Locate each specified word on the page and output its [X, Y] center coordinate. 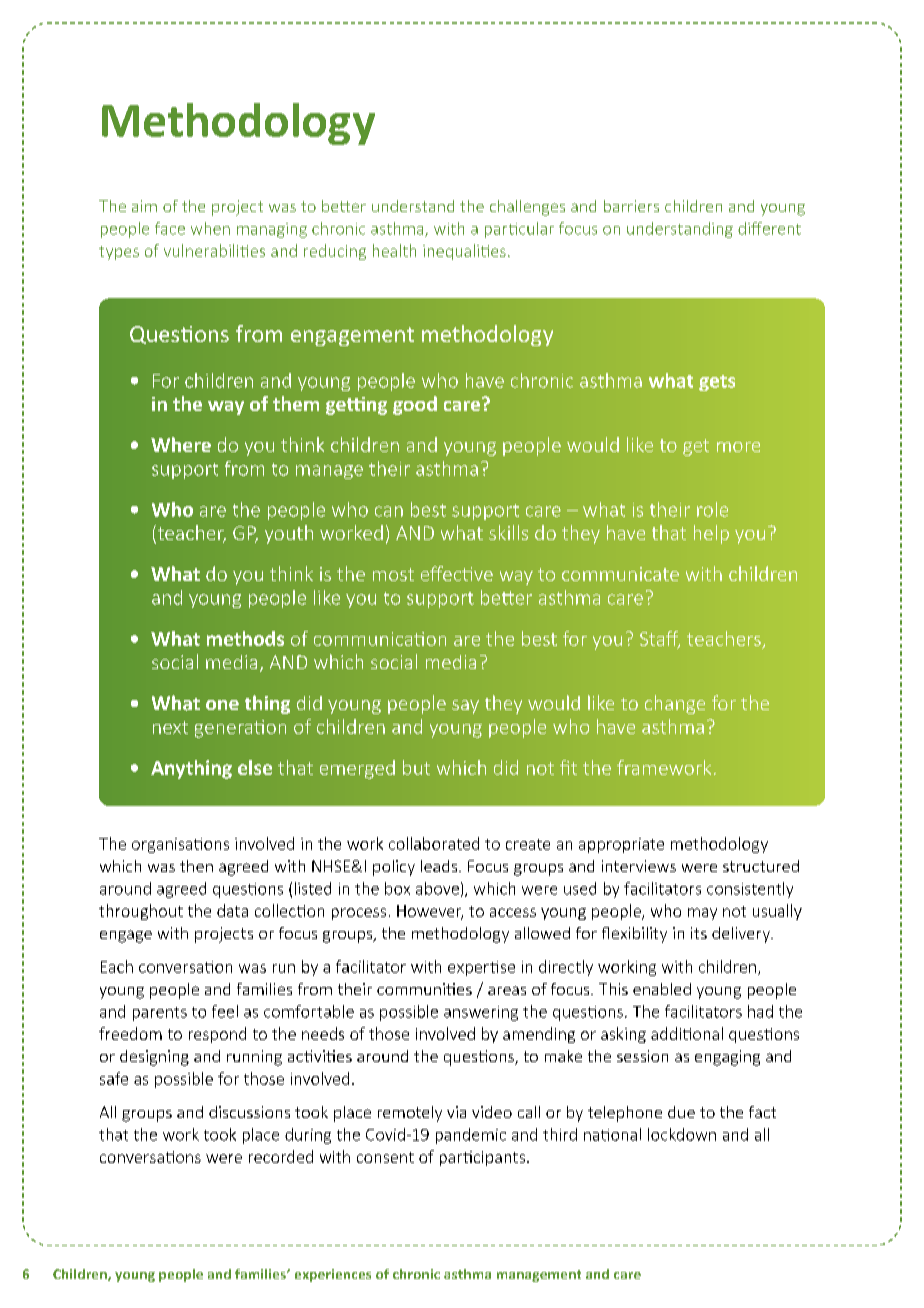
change [675, 704]
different [769, 228]
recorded [281, 1156]
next [170, 727]
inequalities [464, 252]
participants [482, 1158]
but [416, 767]
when [210, 228]
